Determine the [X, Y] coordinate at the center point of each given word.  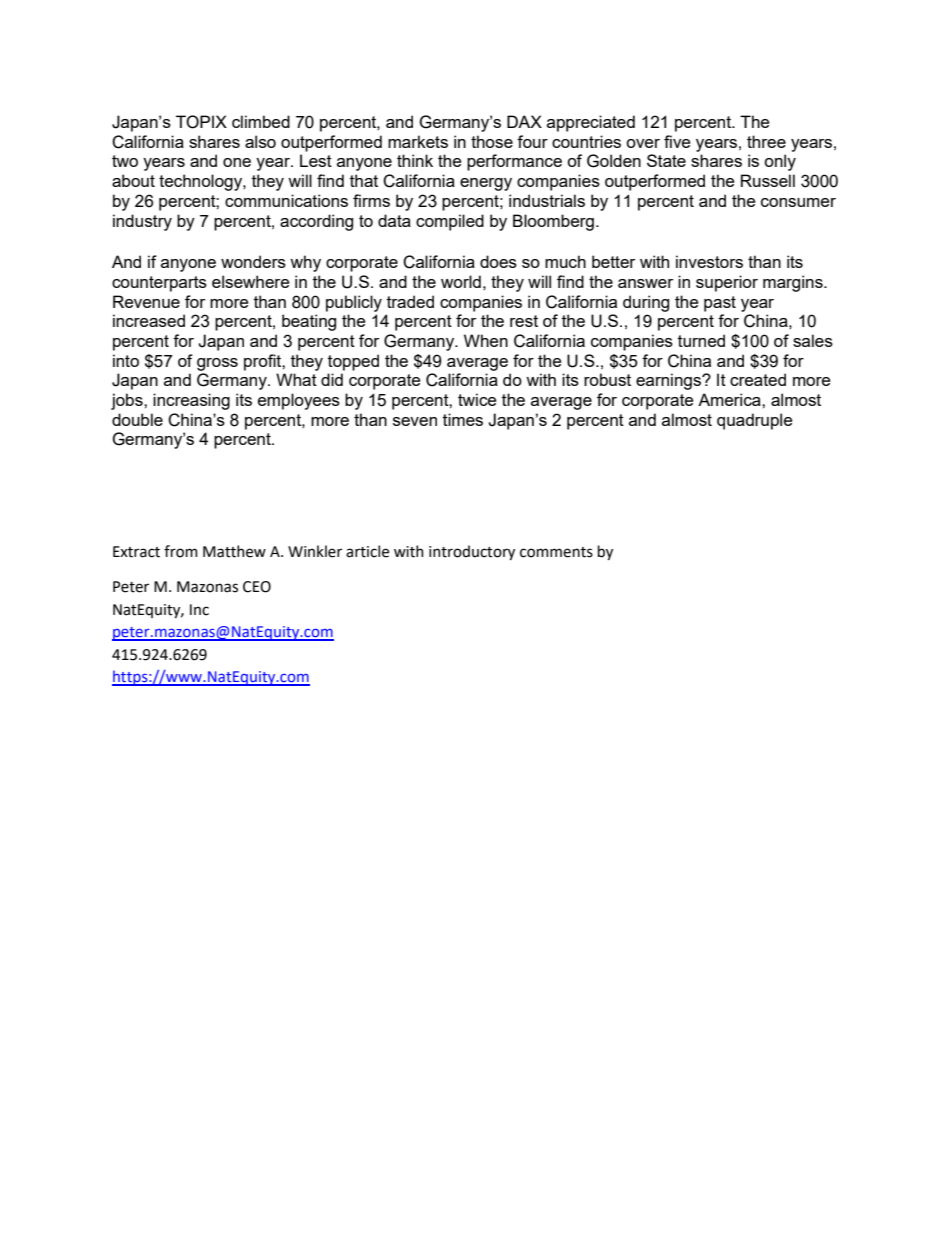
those [492, 141]
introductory [472, 552]
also [260, 141]
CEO [257, 587]
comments [556, 552]
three [766, 141]
